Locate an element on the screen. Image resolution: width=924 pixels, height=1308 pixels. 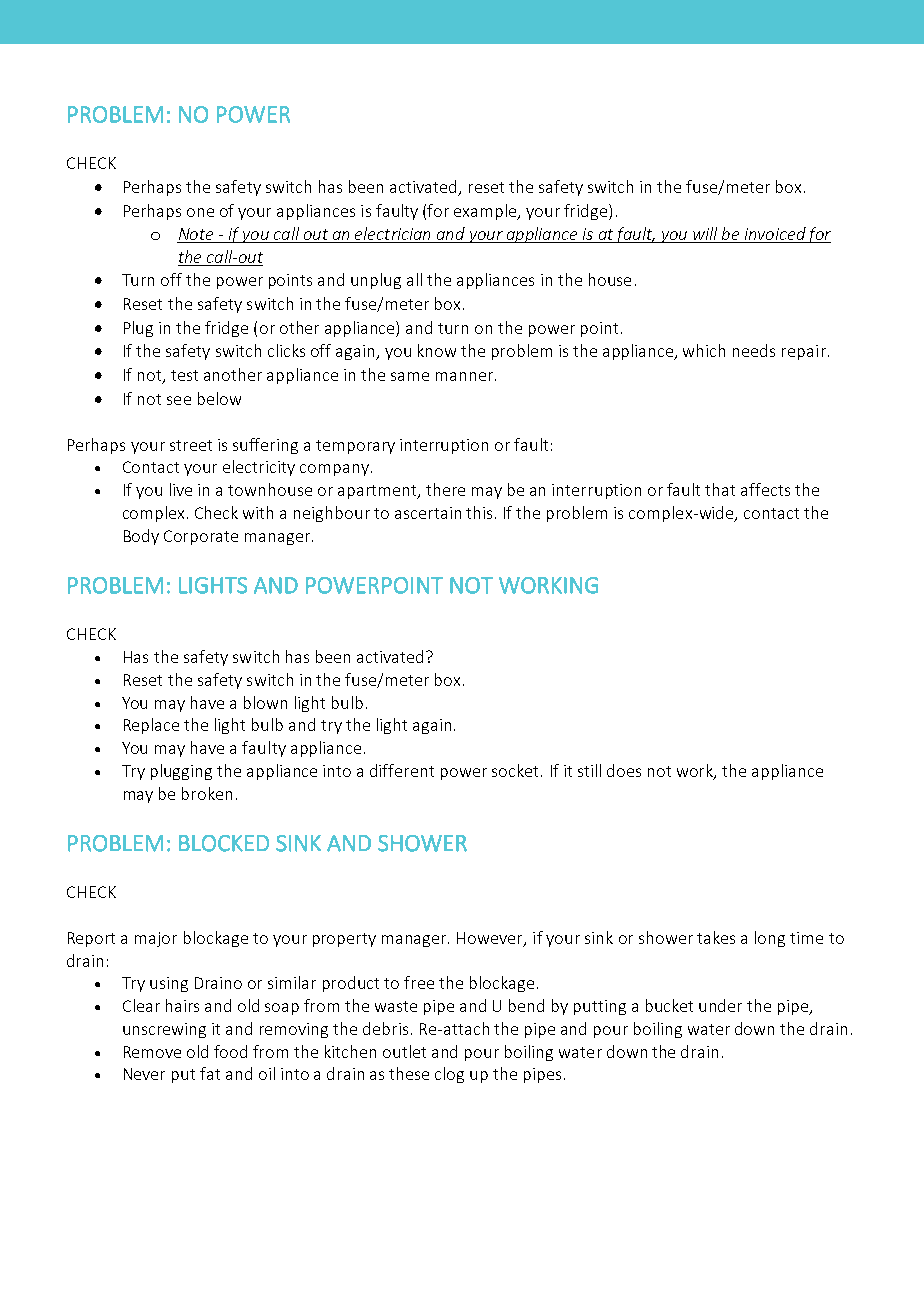
will is located at coordinates (705, 233).
